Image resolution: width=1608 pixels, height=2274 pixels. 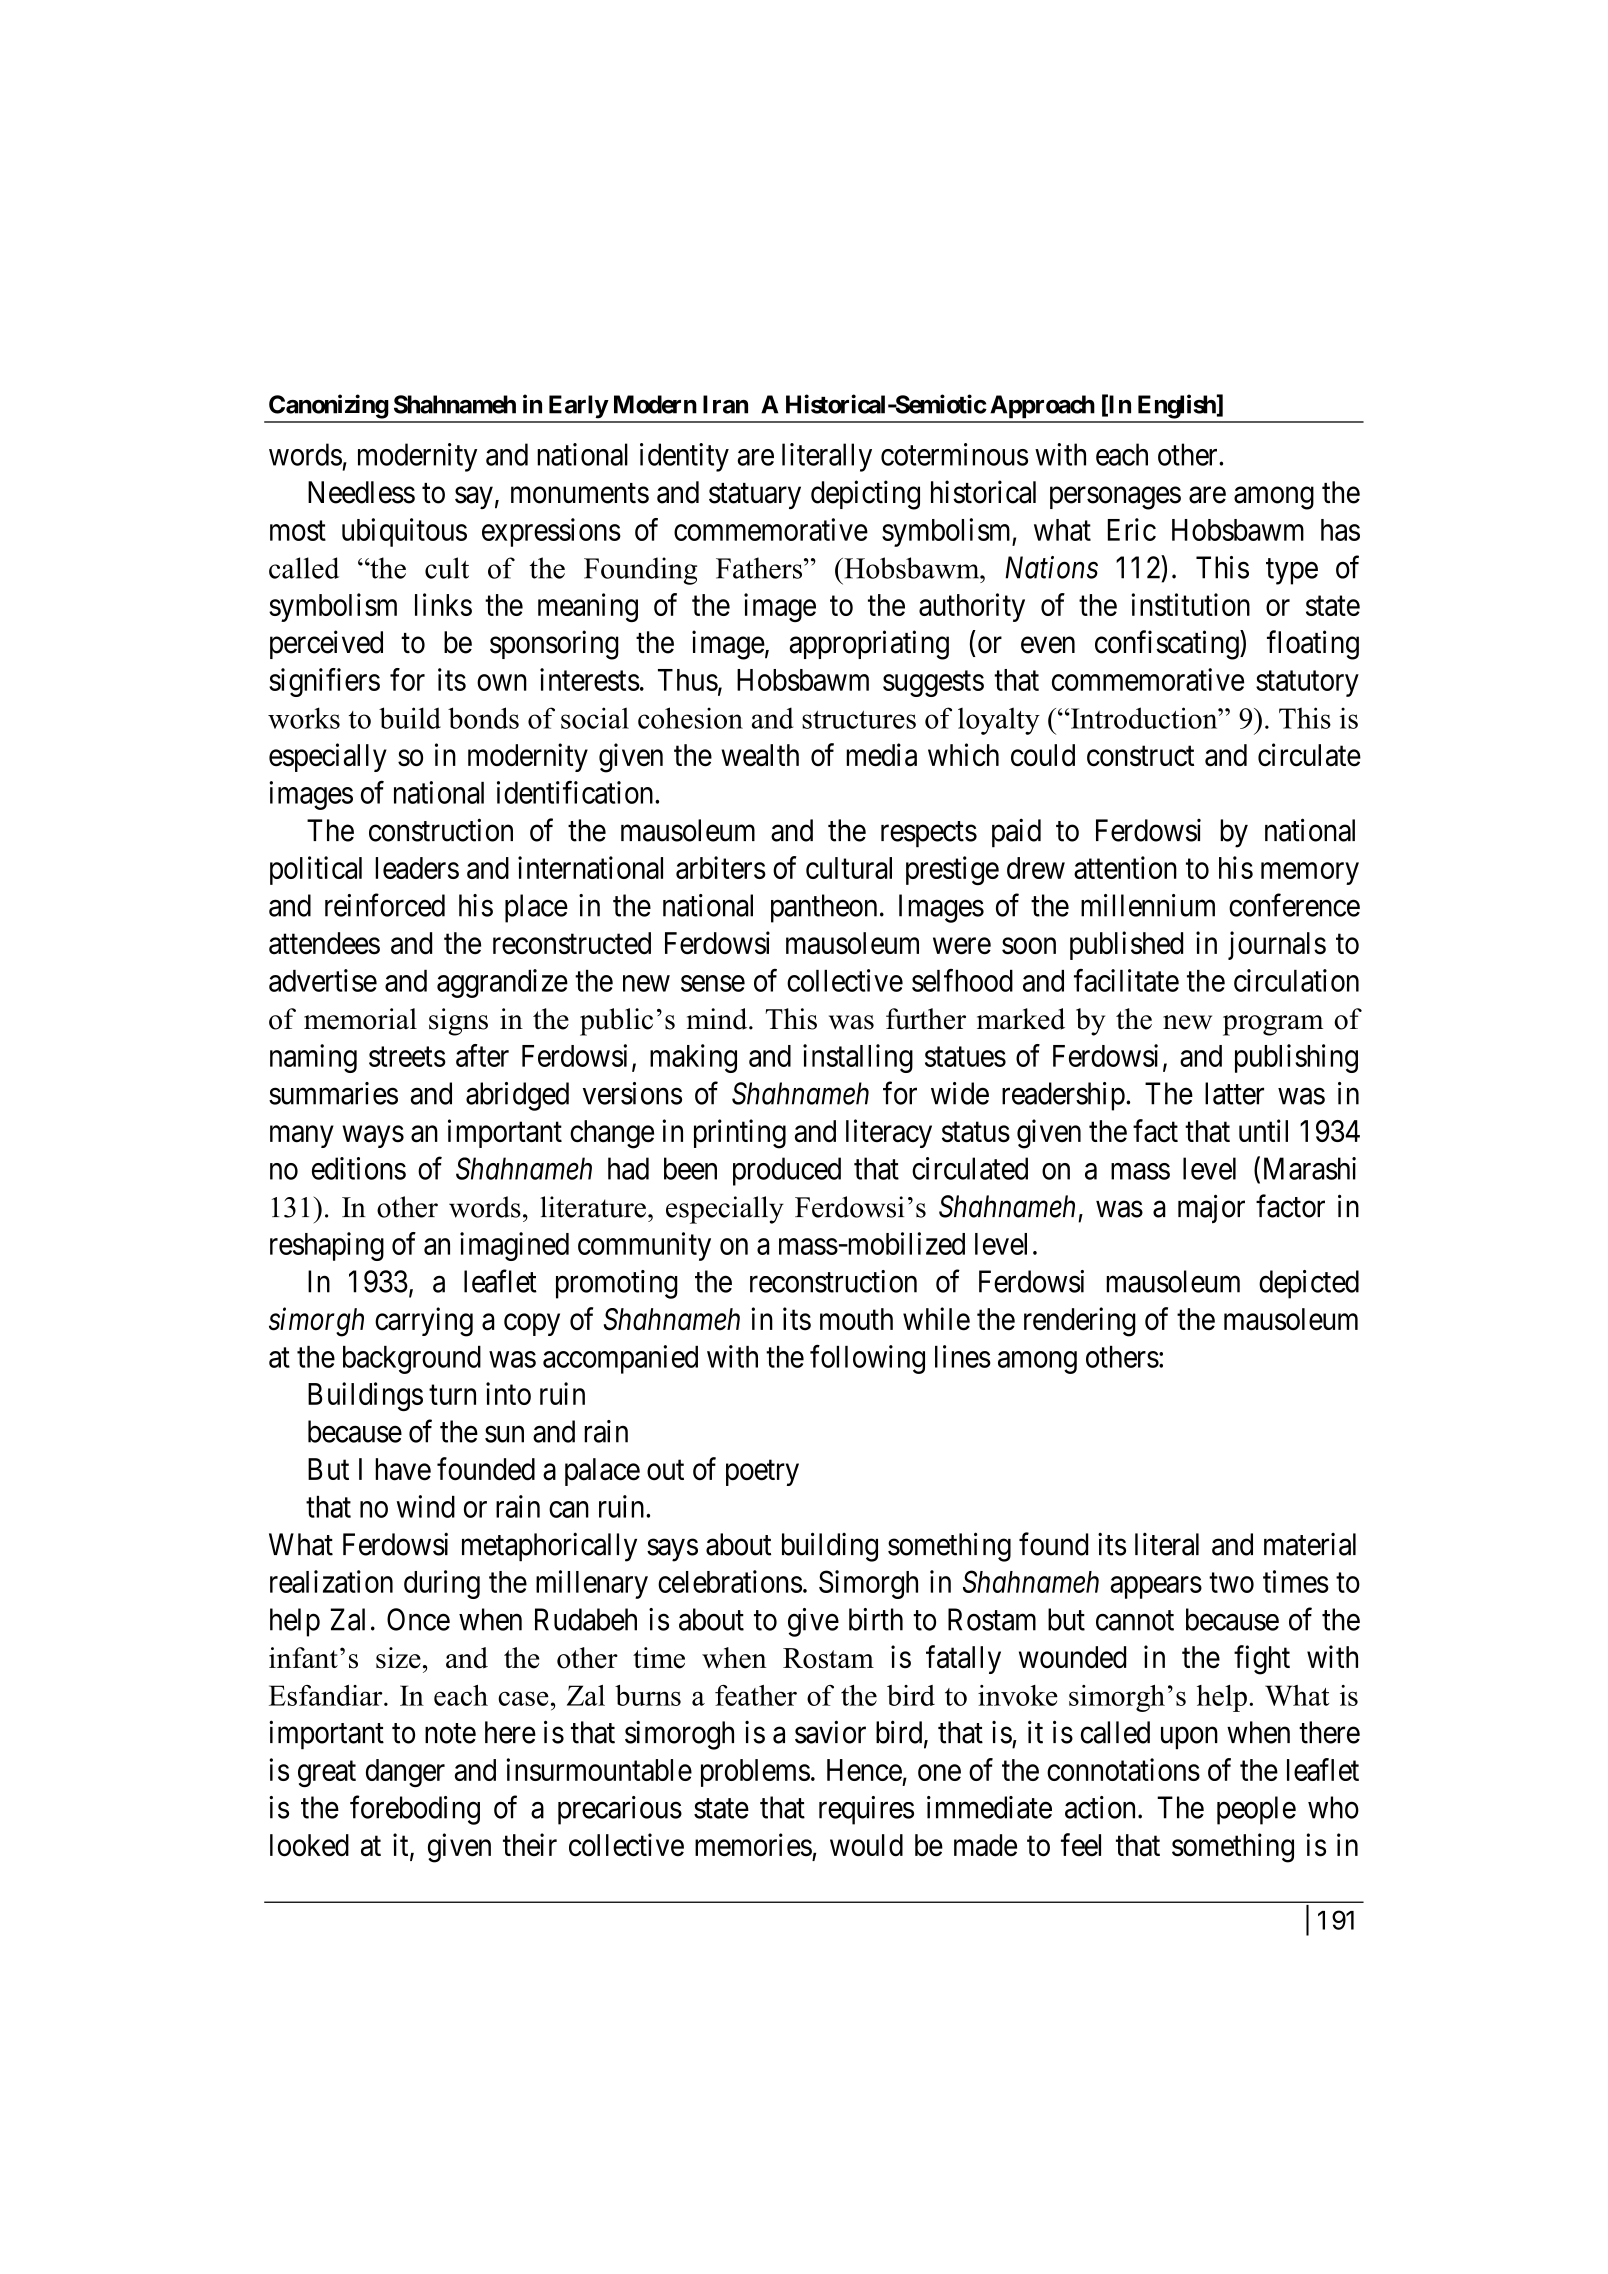 What do you see at coordinates (1234, 1093) in the page?
I see `latter` at bounding box center [1234, 1093].
